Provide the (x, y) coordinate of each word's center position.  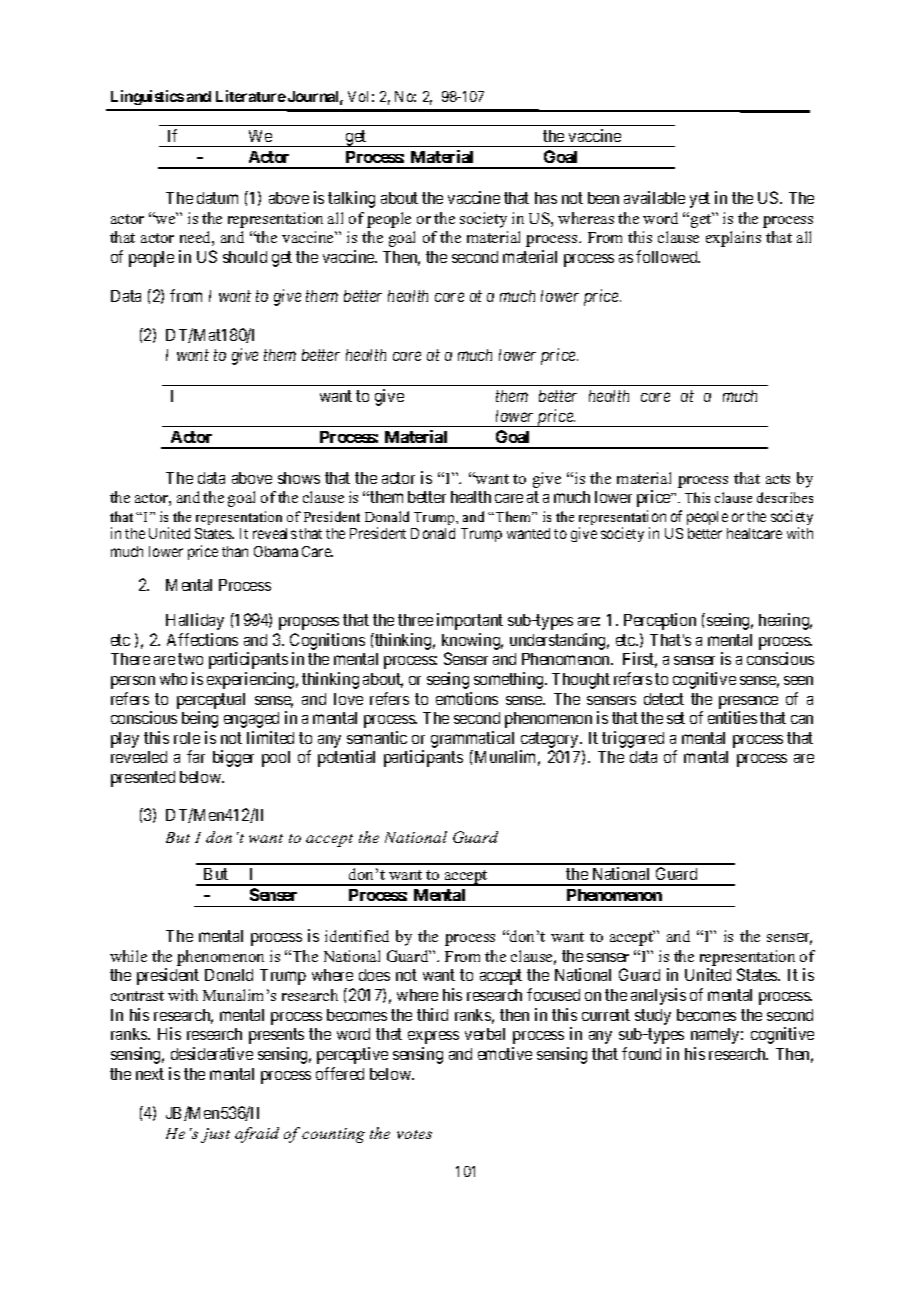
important (470, 621)
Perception (660, 621)
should (245, 257)
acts (778, 479)
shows (299, 478)
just (215, 1135)
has (546, 198)
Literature (251, 96)
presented (143, 779)
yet (700, 200)
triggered (633, 739)
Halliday (195, 621)
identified (357, 936)
